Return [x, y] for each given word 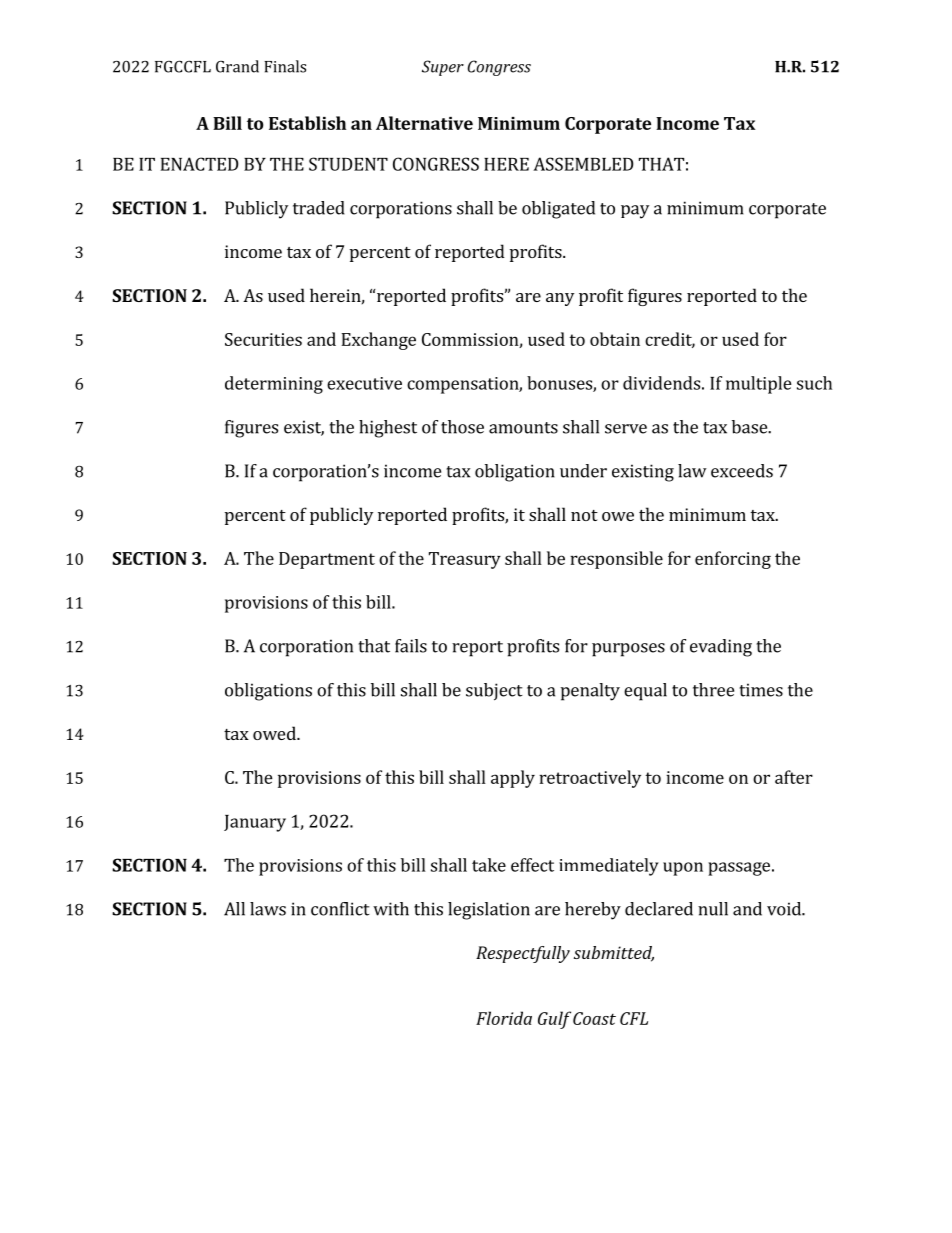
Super [443, 68]
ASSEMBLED [583, 164]
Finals [285, 66]
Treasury [465, 560]
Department [327, 560]
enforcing [733, 560]
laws [268, 909]
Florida [504, 1018]
